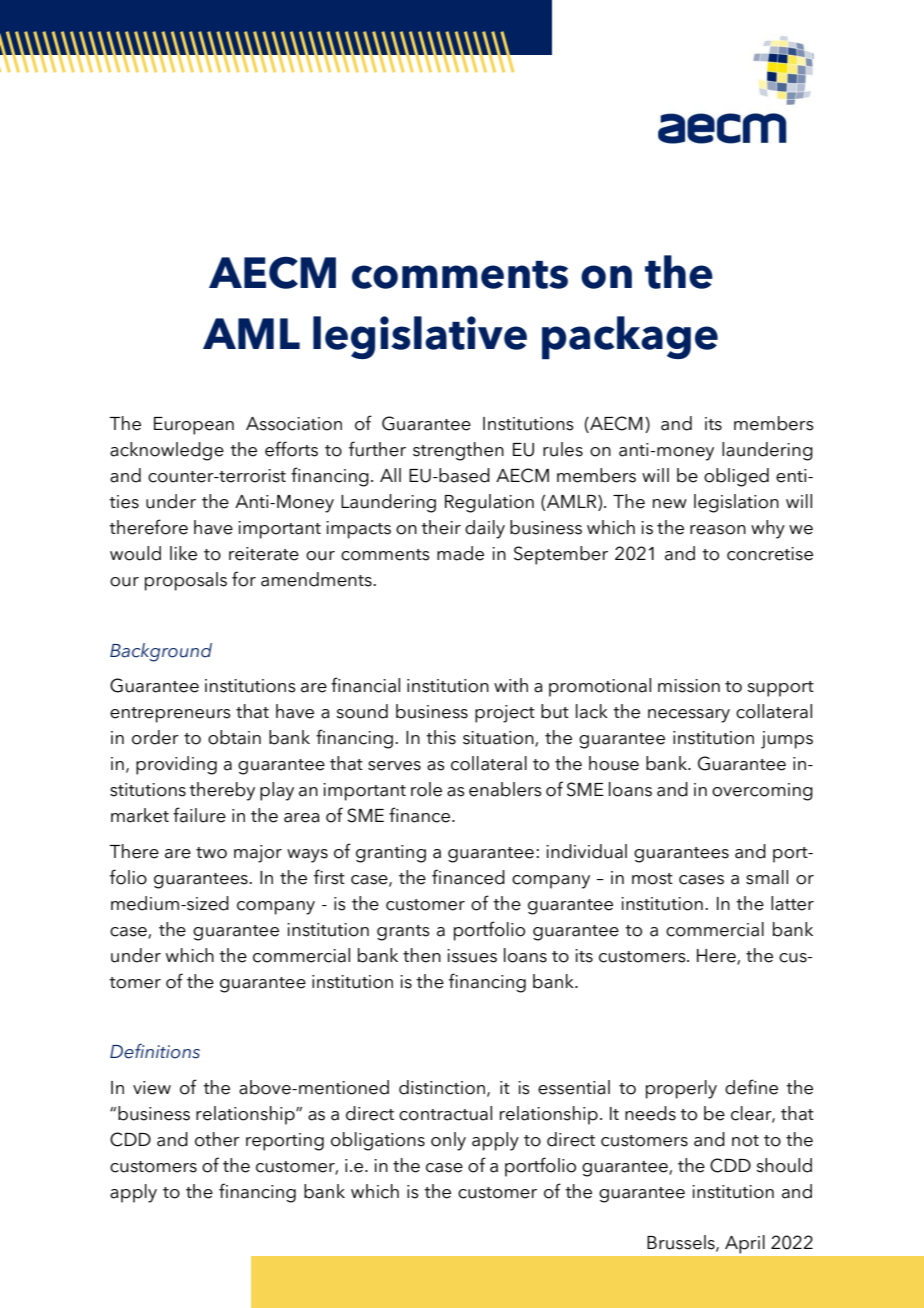 This screenshot has width=924, height=1308. I want to click on only, so click(448, 1141).
